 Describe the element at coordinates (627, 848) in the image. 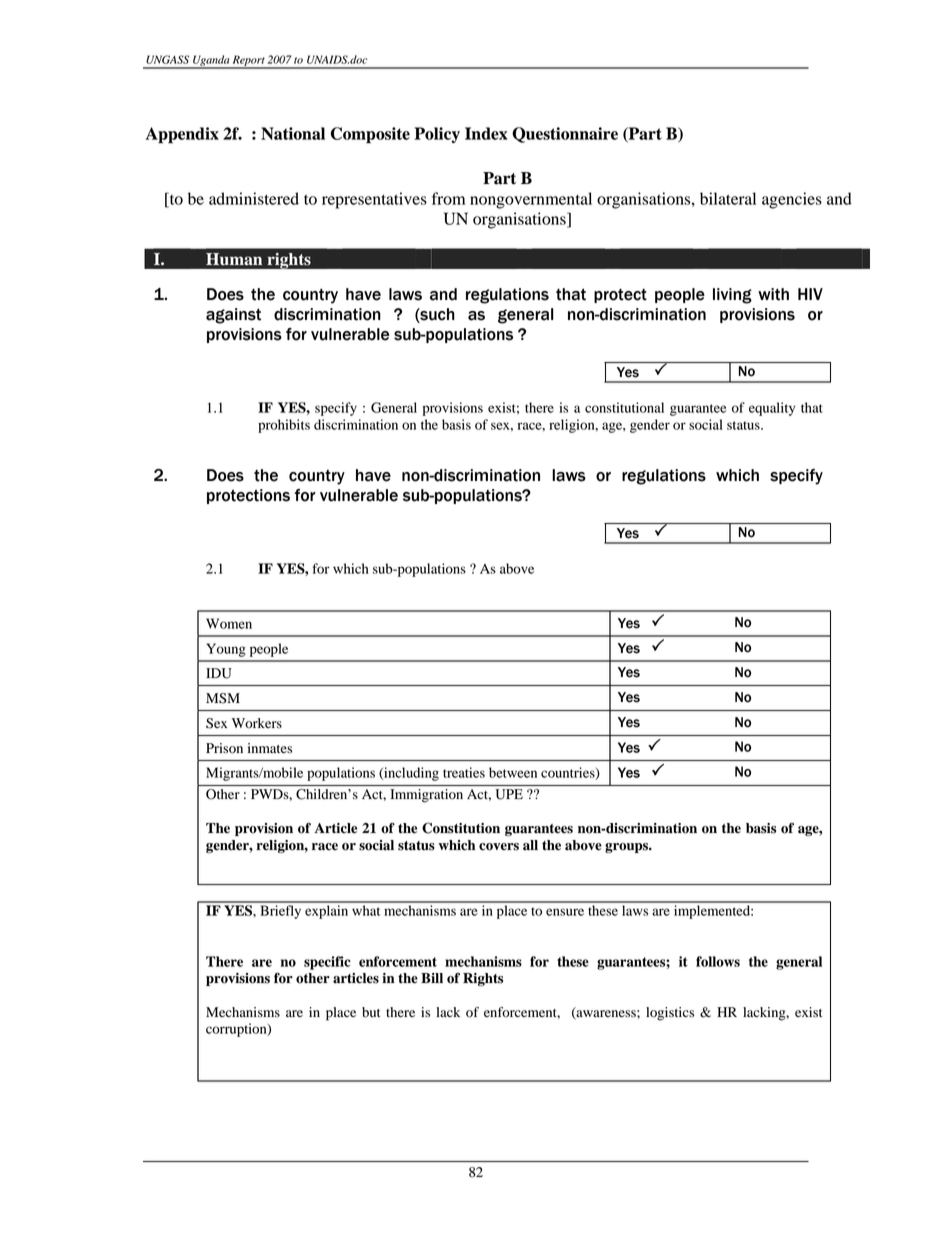

I see `groups` at that location.
